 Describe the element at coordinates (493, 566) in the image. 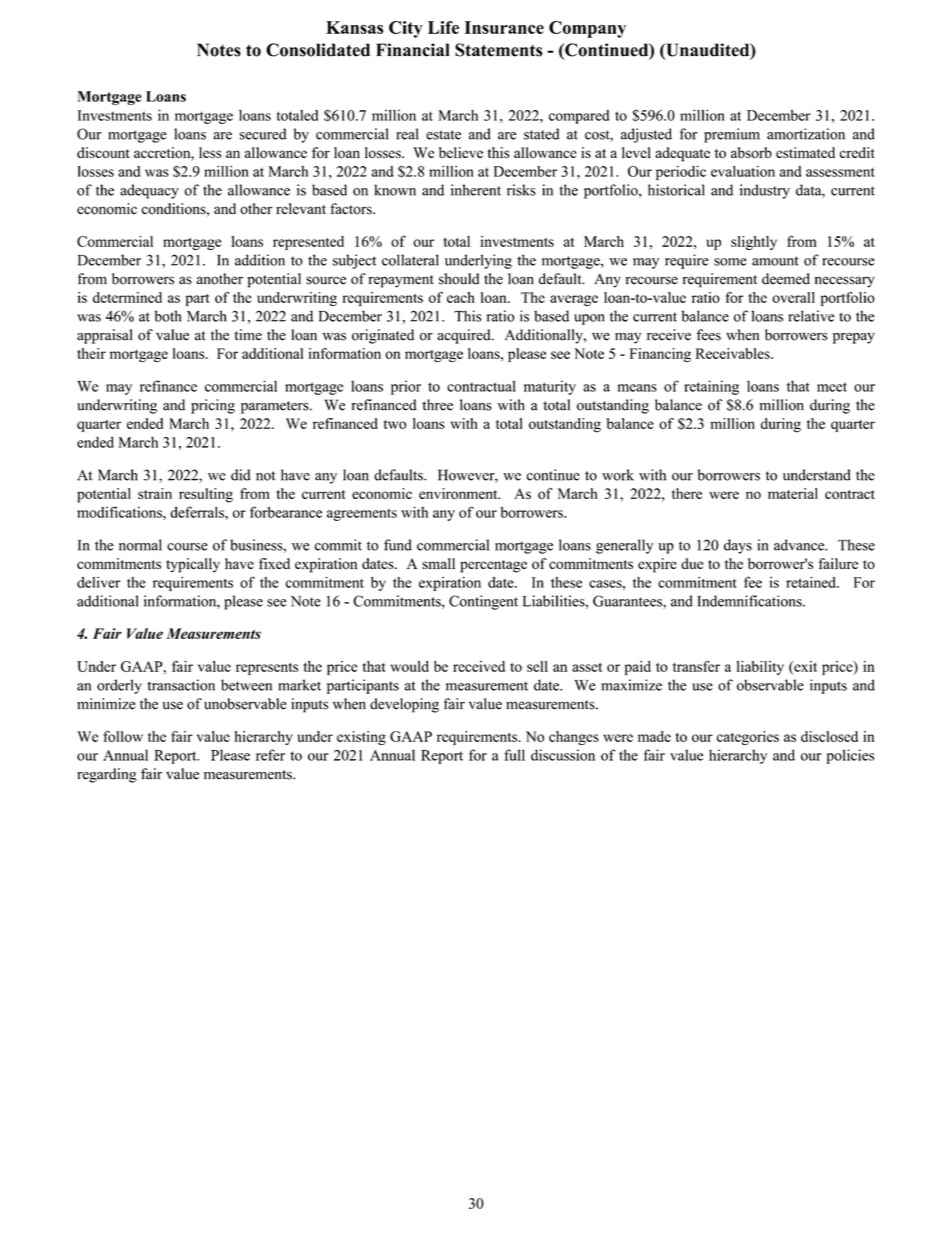

I see `percentage` at that location.
